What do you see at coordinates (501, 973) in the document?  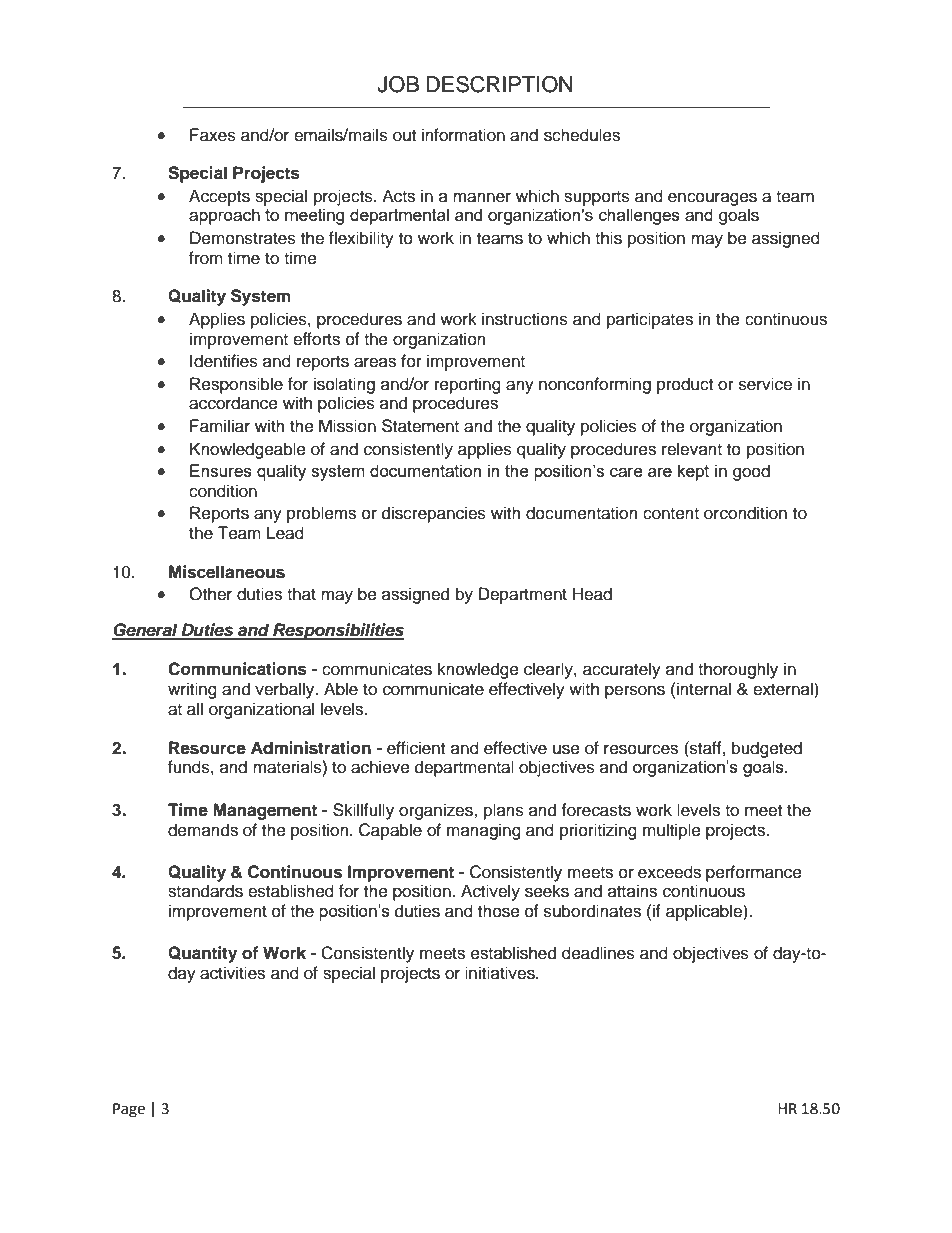 I see `initiatives` at bounding box center [501, 973].
